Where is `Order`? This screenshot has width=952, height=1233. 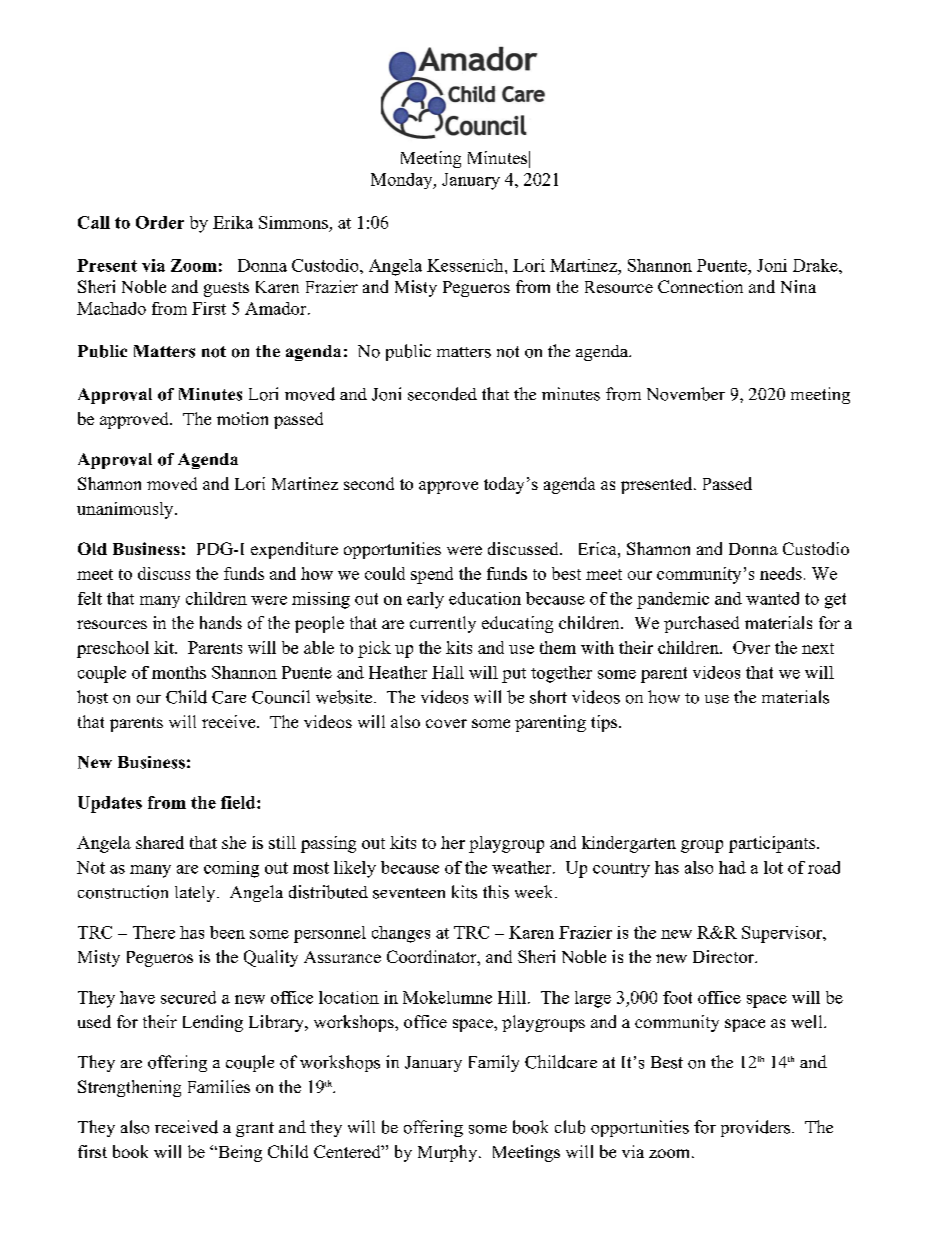
Order is located at coordinates (160, 222).
